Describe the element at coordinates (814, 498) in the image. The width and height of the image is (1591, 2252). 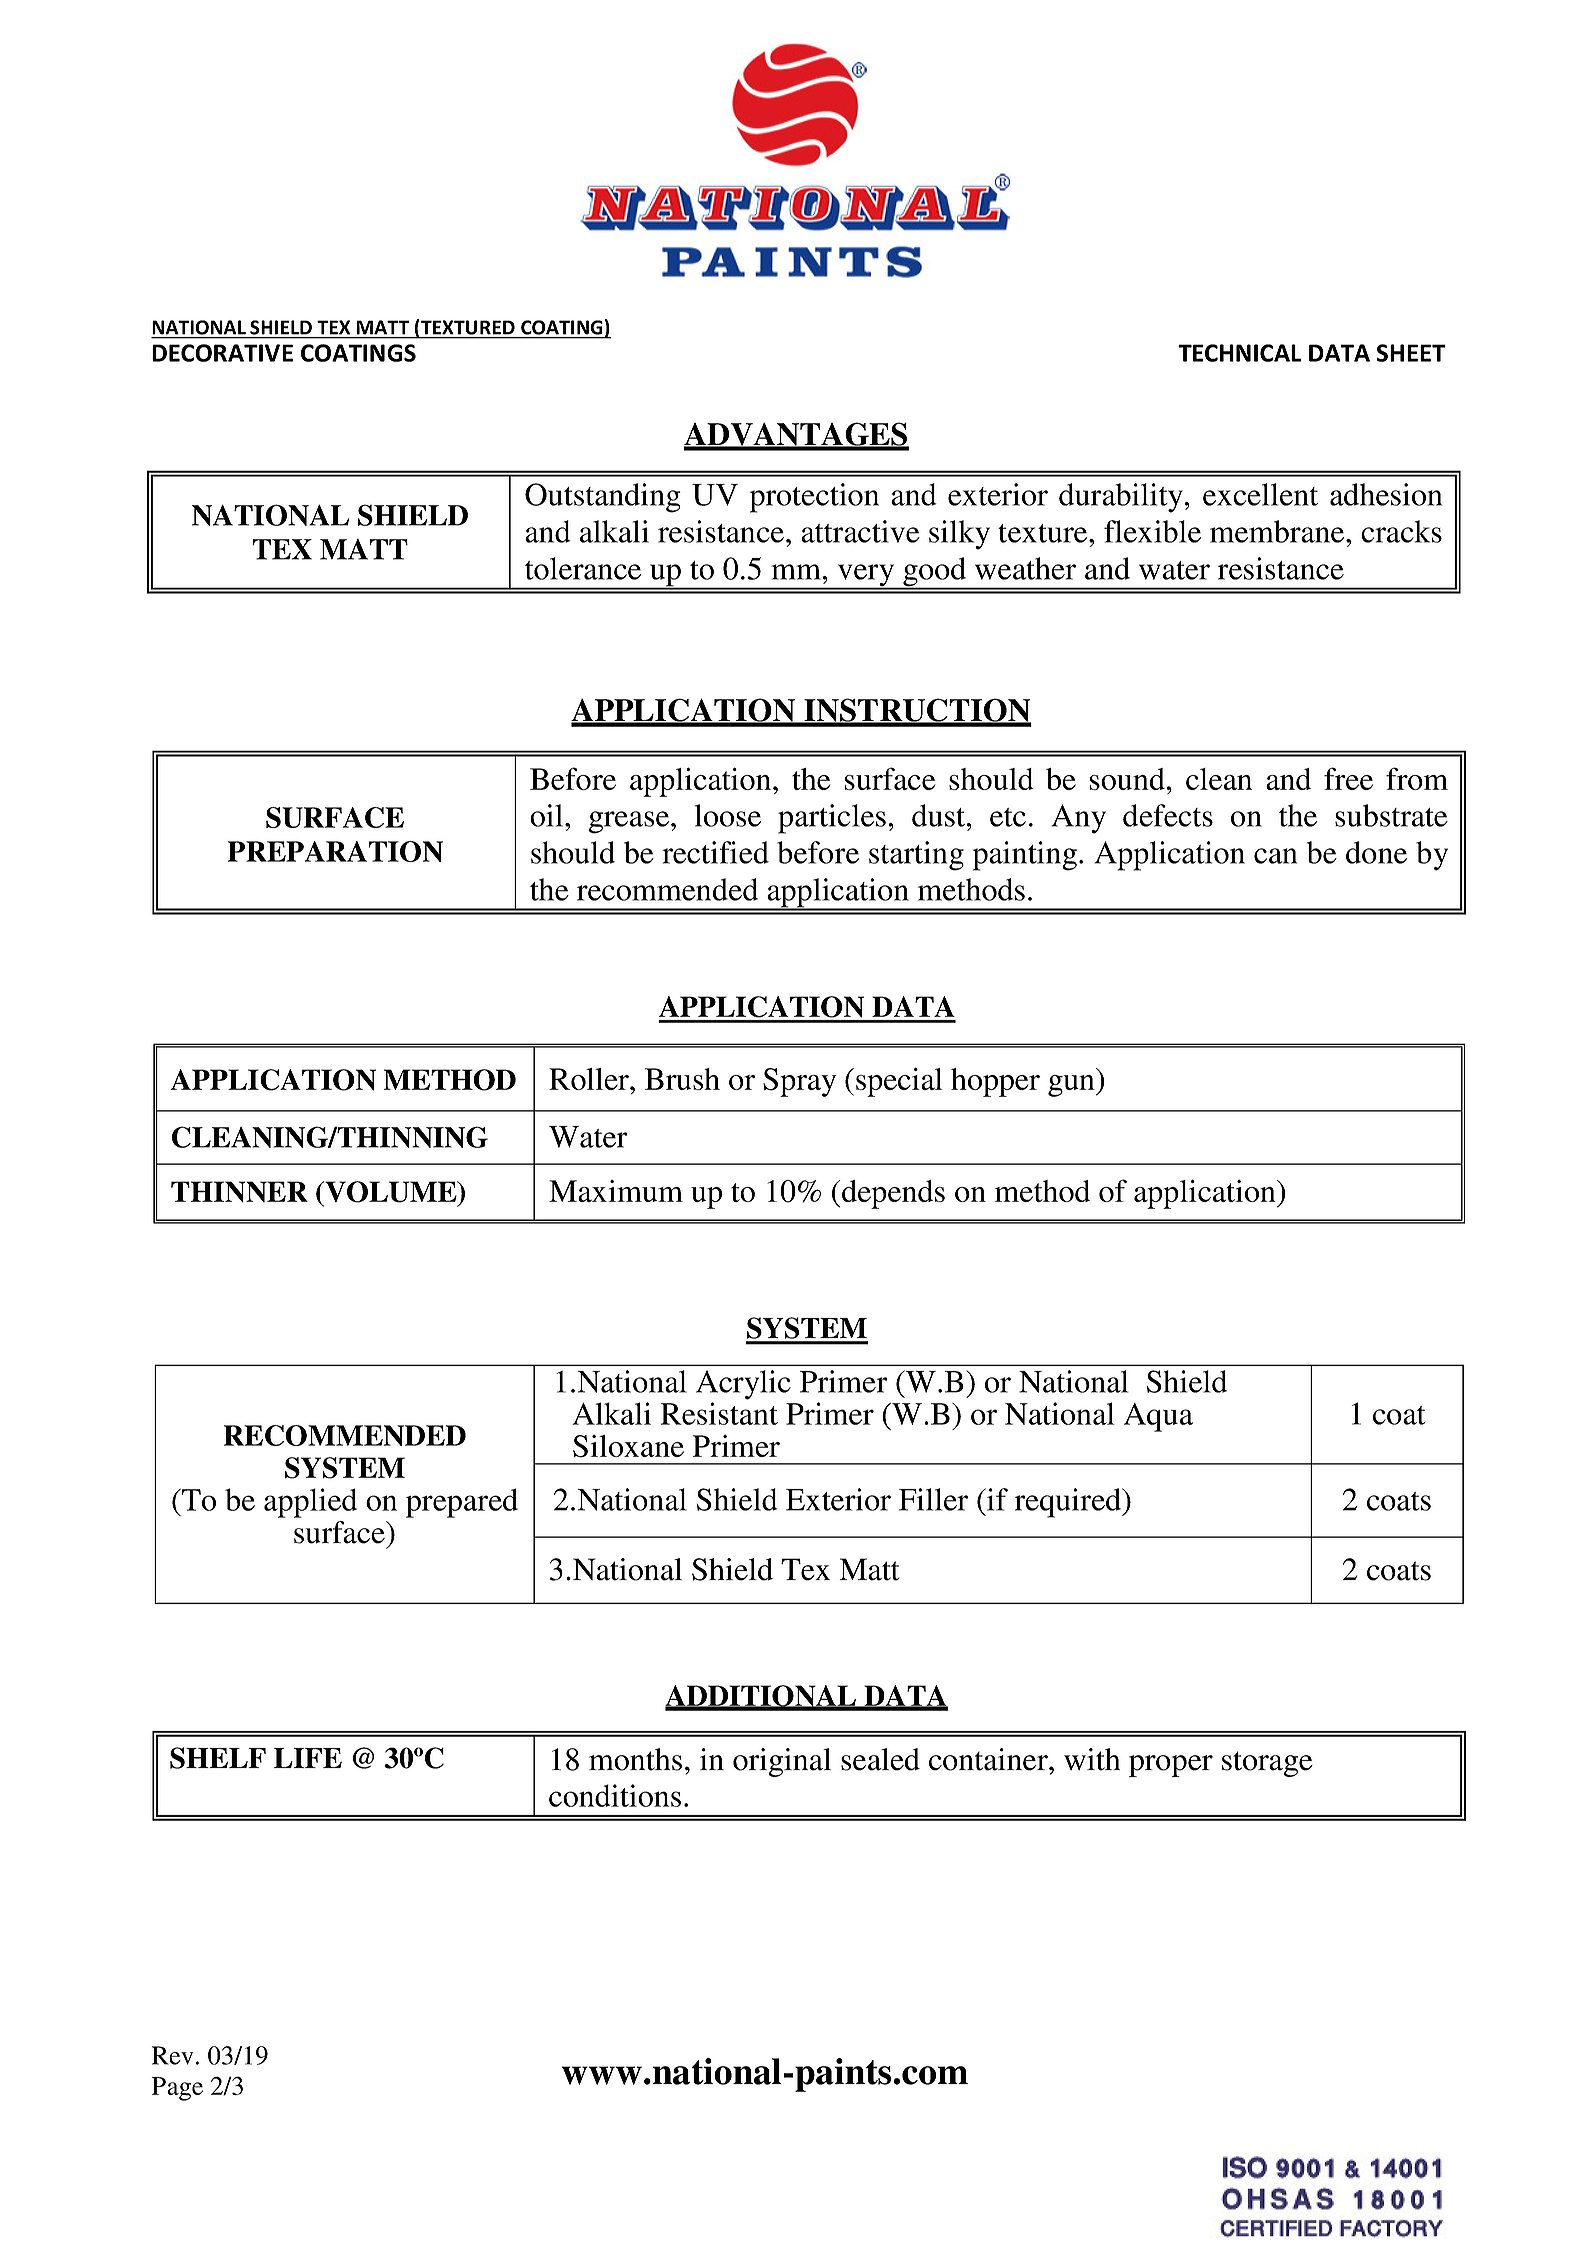
I see `protection` at that location.
